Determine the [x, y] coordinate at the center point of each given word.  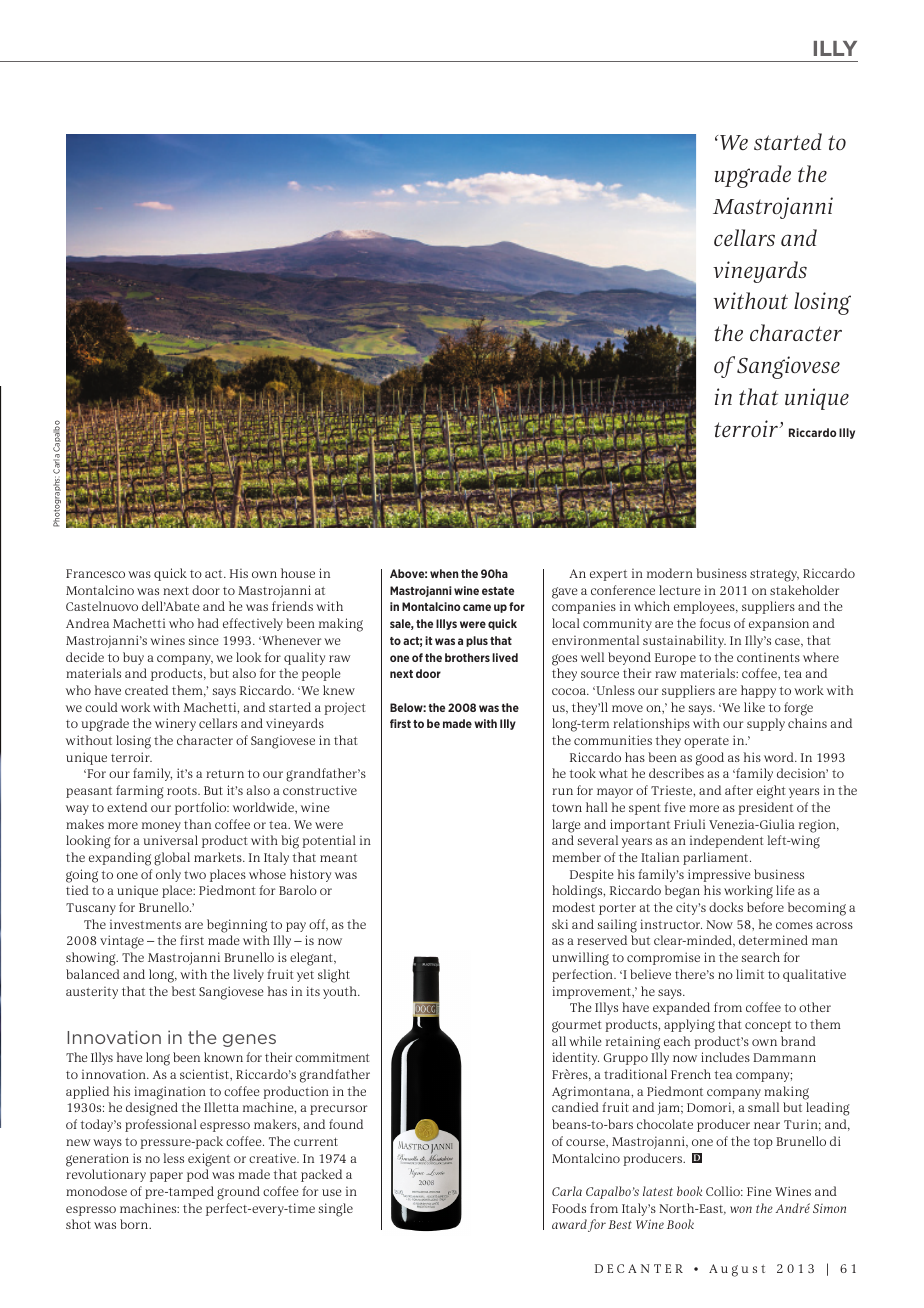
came [477, 607]
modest [573, 907]
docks [726, 907]
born [135, 1224]
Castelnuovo [102, 606]
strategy [774, 576]
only [168, 875]
